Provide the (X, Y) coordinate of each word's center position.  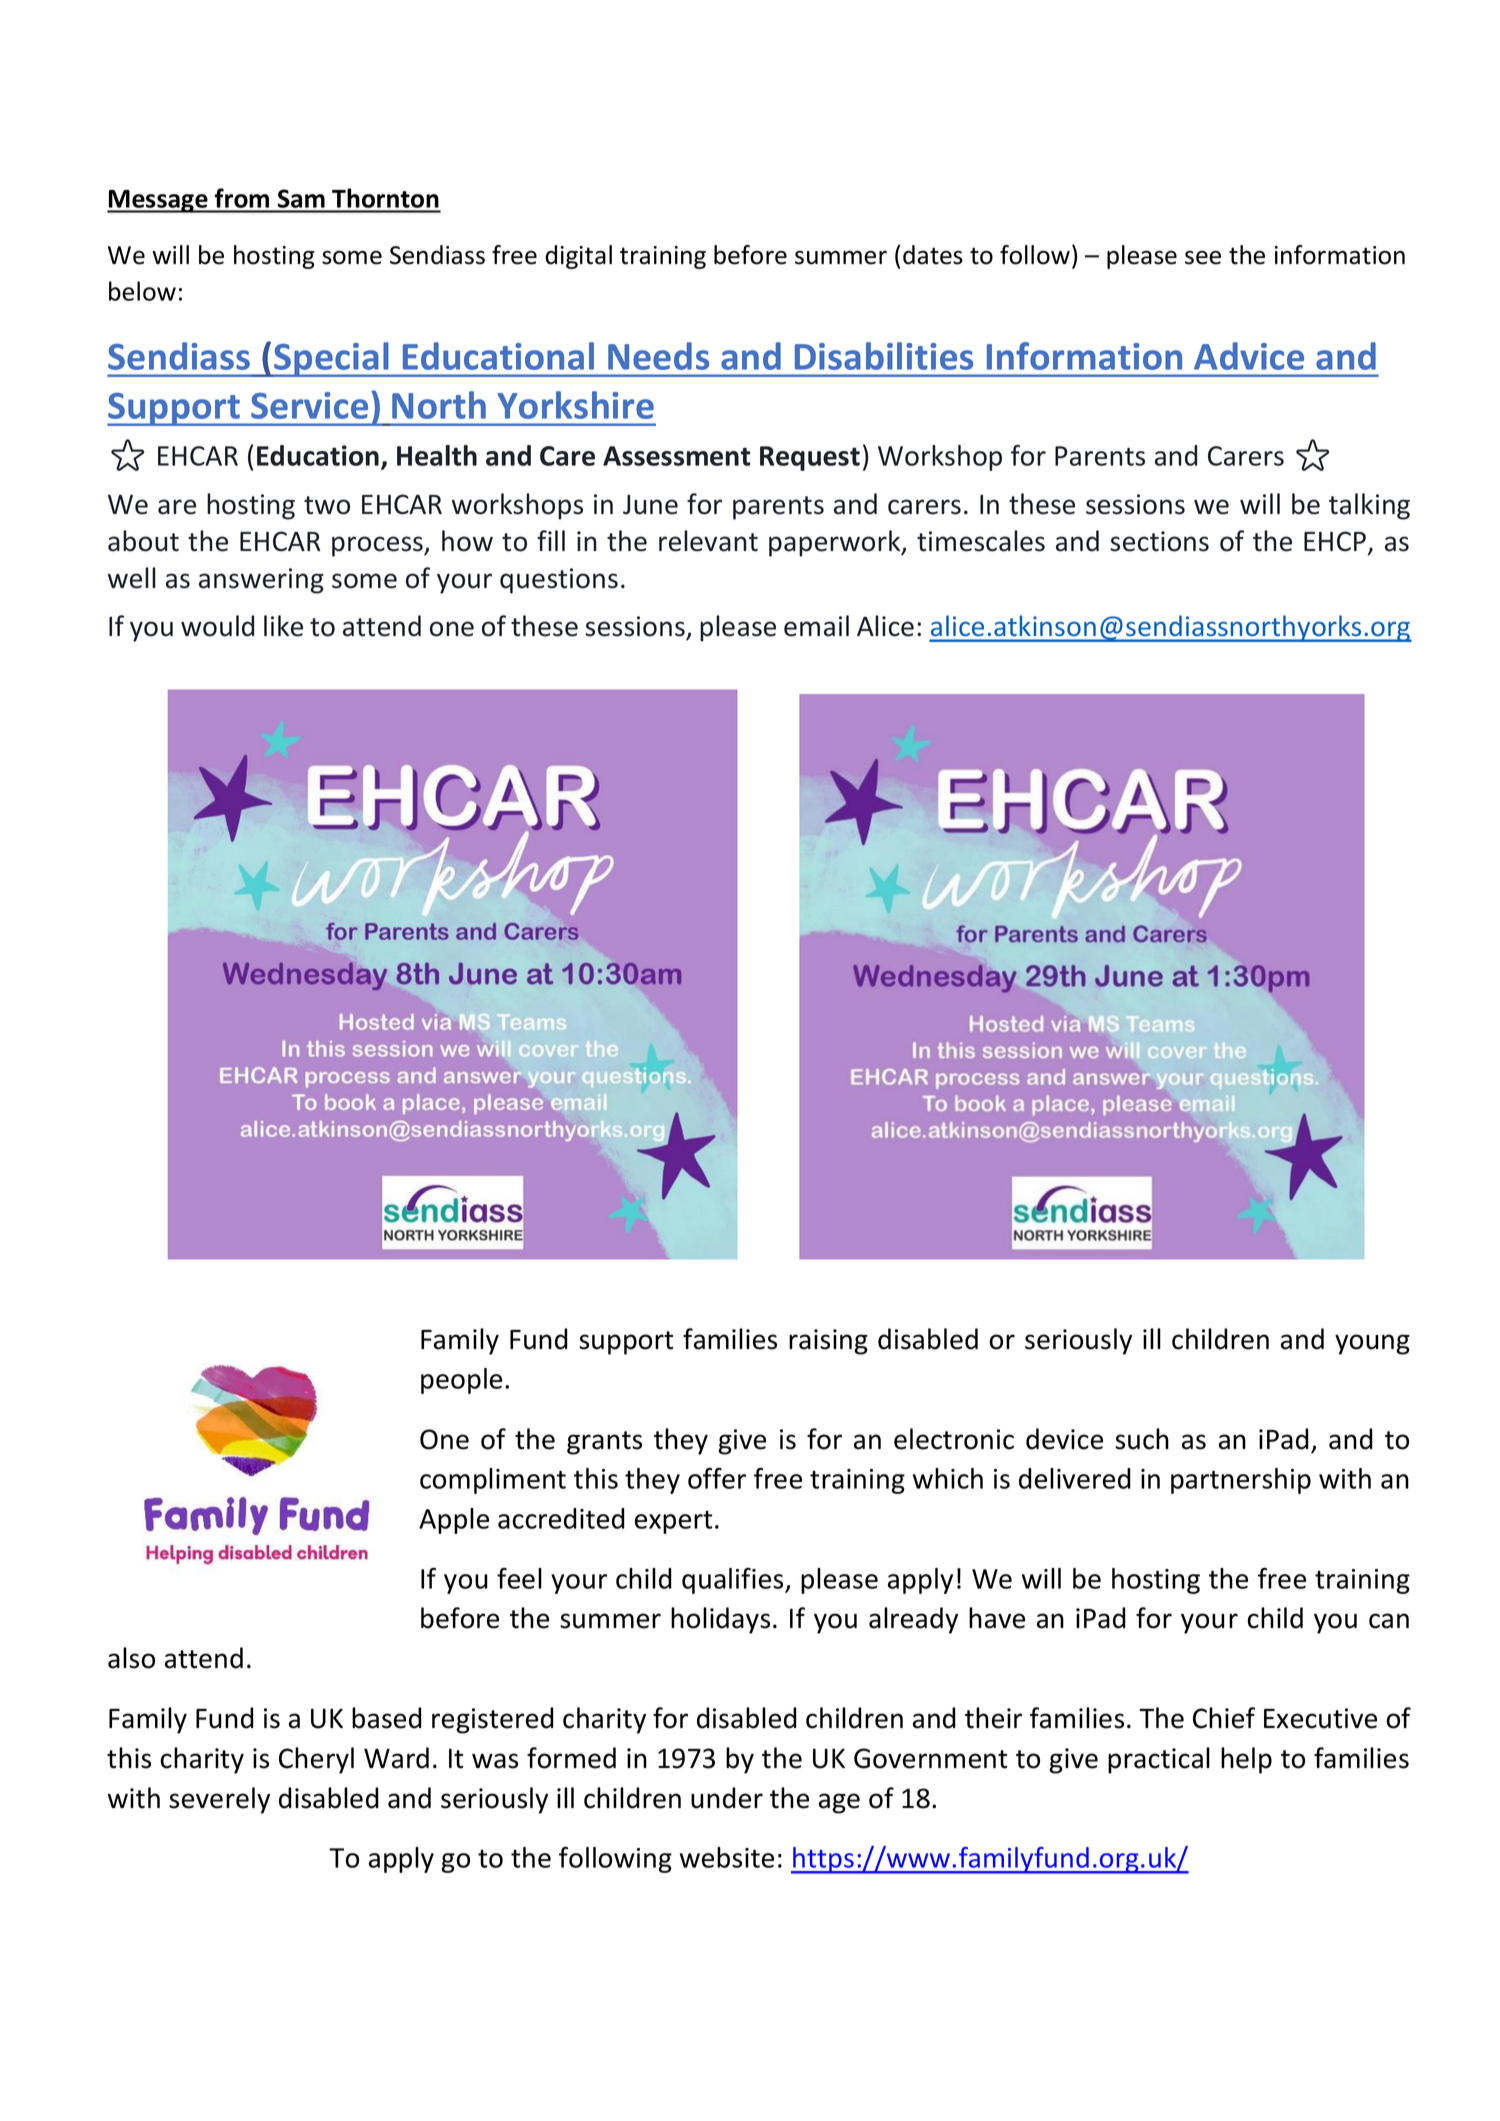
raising (828, 1342)
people (461, 1381)
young (1372, 1344)
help (1246, 1760)
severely (219, 1800)
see (1203, 258)
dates (933, 255)
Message (158, 201)
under (727, 1798)
